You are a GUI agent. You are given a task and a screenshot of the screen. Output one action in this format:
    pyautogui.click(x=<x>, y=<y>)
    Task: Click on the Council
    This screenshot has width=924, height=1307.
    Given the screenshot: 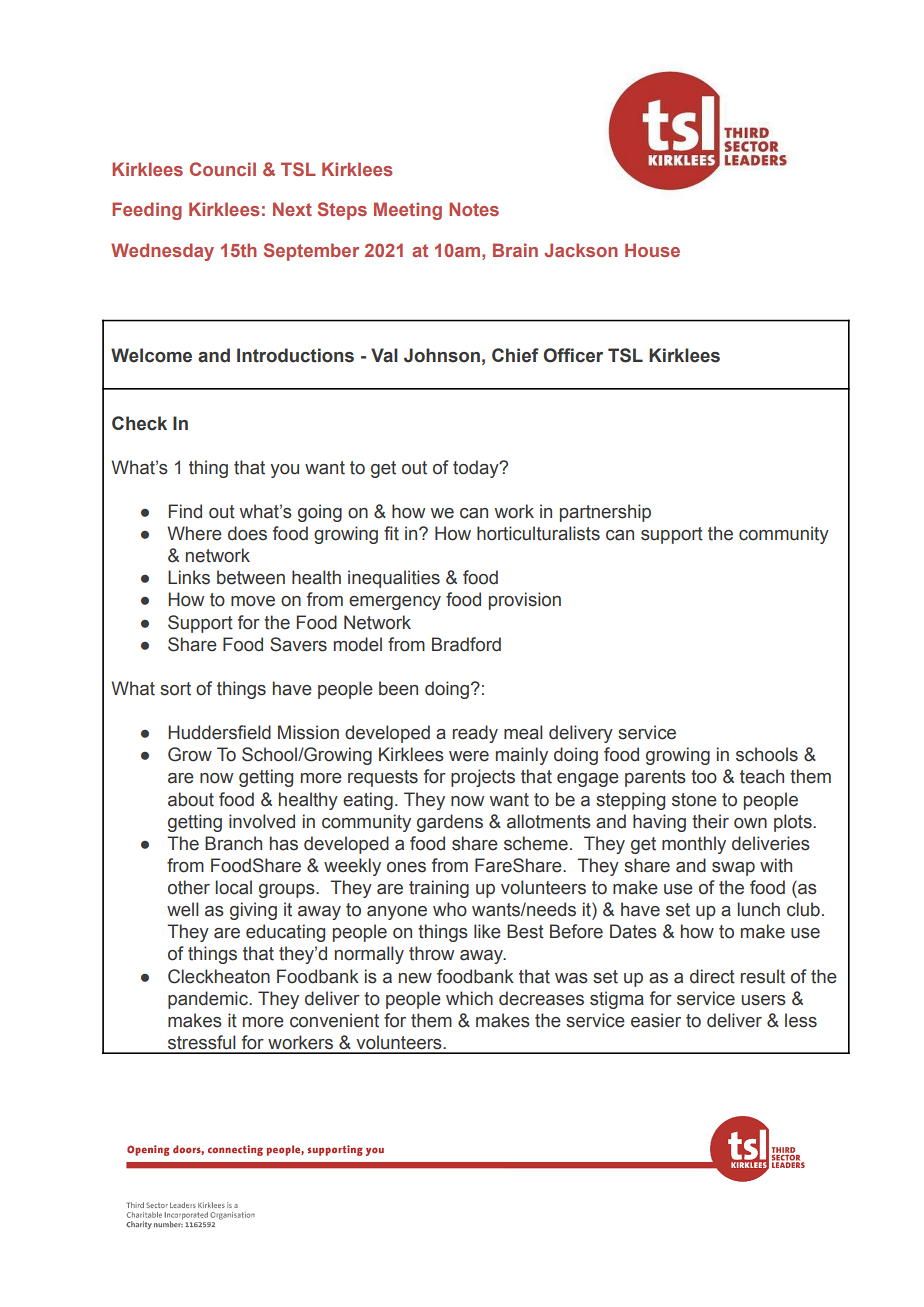 What is the action you would take?
    pyautogui.click(x=223, y=169)
